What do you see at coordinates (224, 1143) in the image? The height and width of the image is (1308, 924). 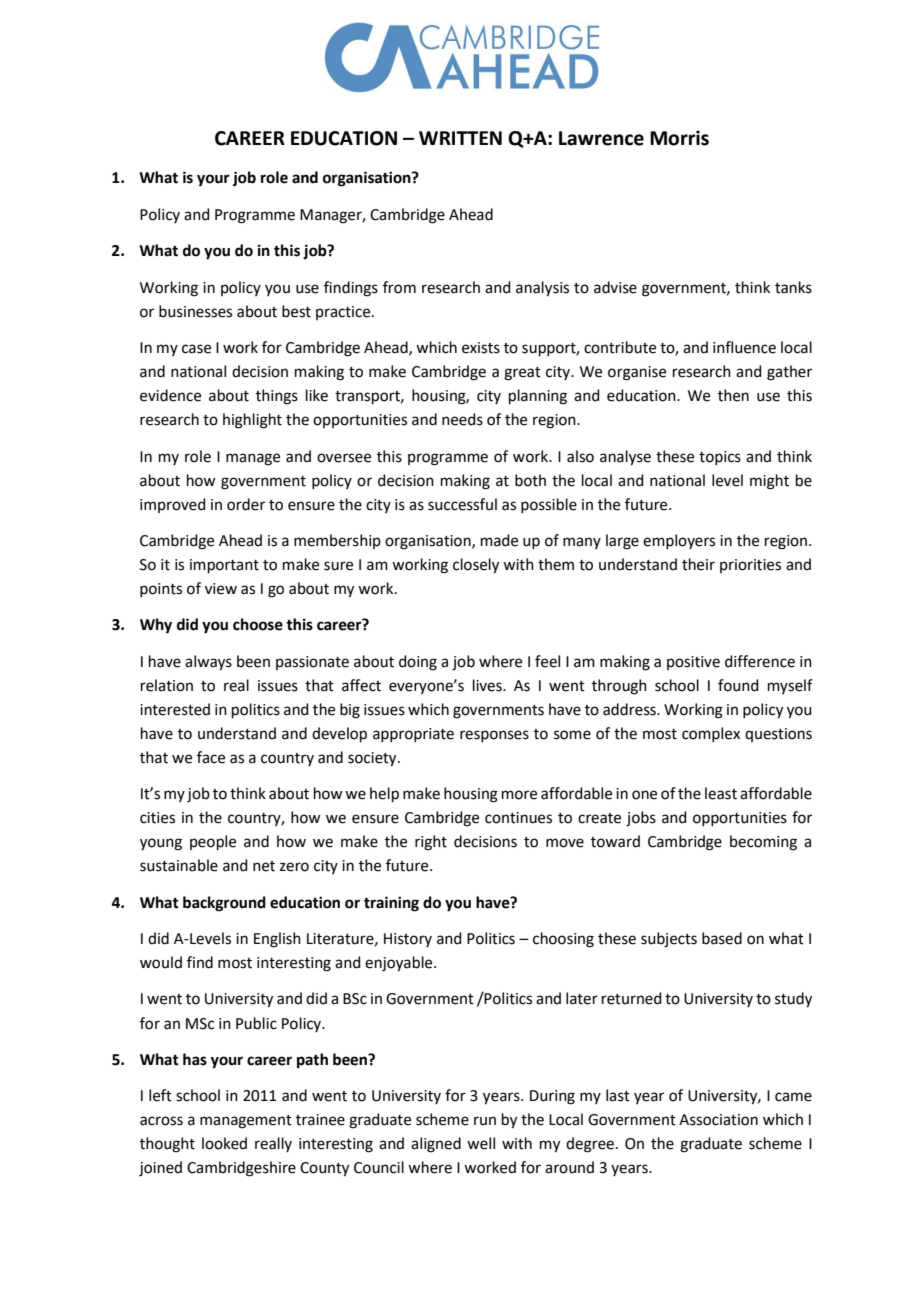 I see `looked` at bounding box center [224, 1143].
